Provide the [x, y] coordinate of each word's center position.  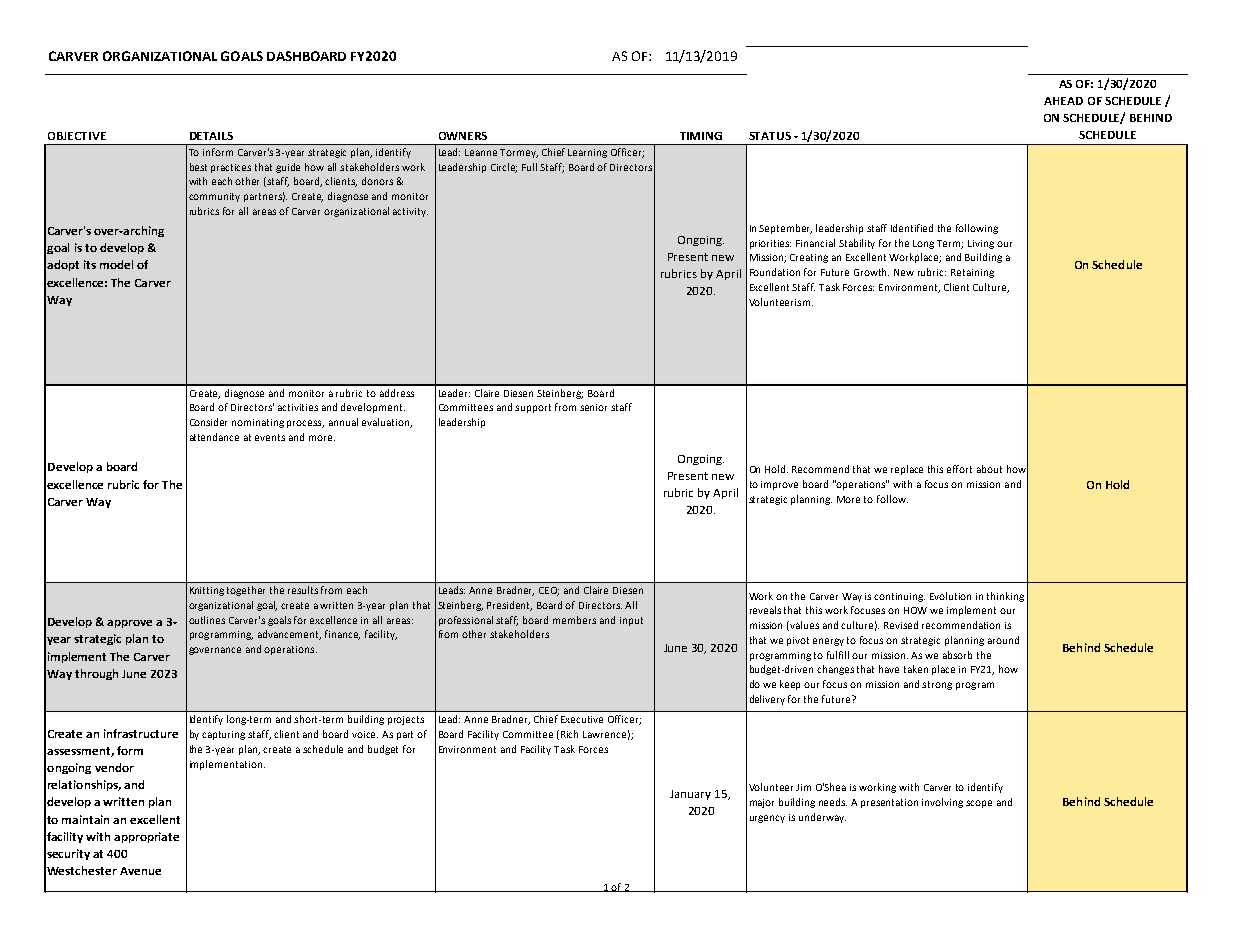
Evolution [950, 596]
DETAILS [211, 136]
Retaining [972, 273]
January [690, 795]
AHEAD [1063, 101]
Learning [587, 153]
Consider [208, 422]
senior [593, 407]
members [574, 620]
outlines [207, 620]
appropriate [146, 837]
